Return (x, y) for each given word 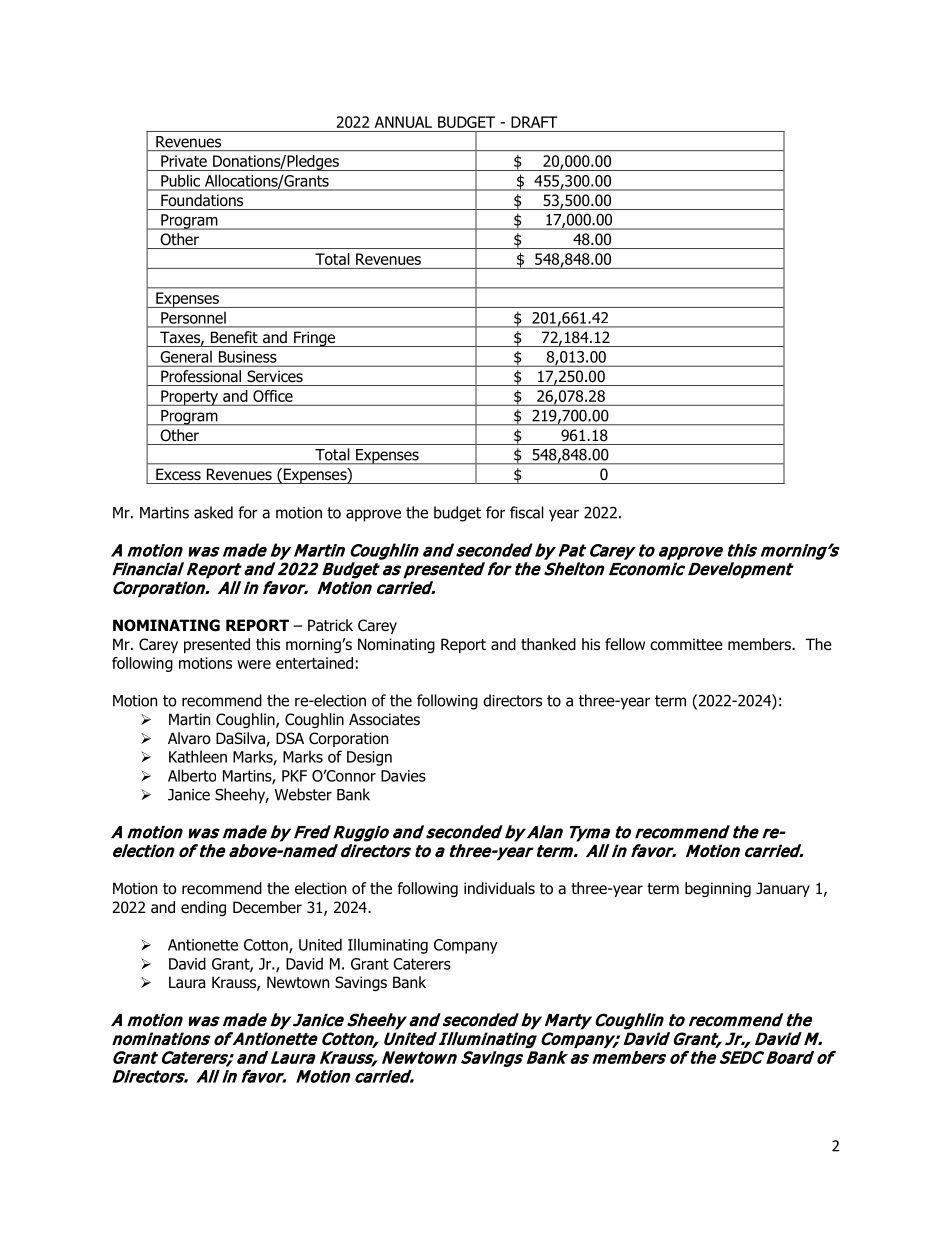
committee (686, 644)
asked (213, 512)
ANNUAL (403, 122)
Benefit (234, 337)
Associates (384, 719)
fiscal (527, 512)
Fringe (314, 339)
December (267, 907)
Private (184, 161)
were (254, 664)
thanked (548, 644)
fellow (625, 644)
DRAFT (534, 122)
